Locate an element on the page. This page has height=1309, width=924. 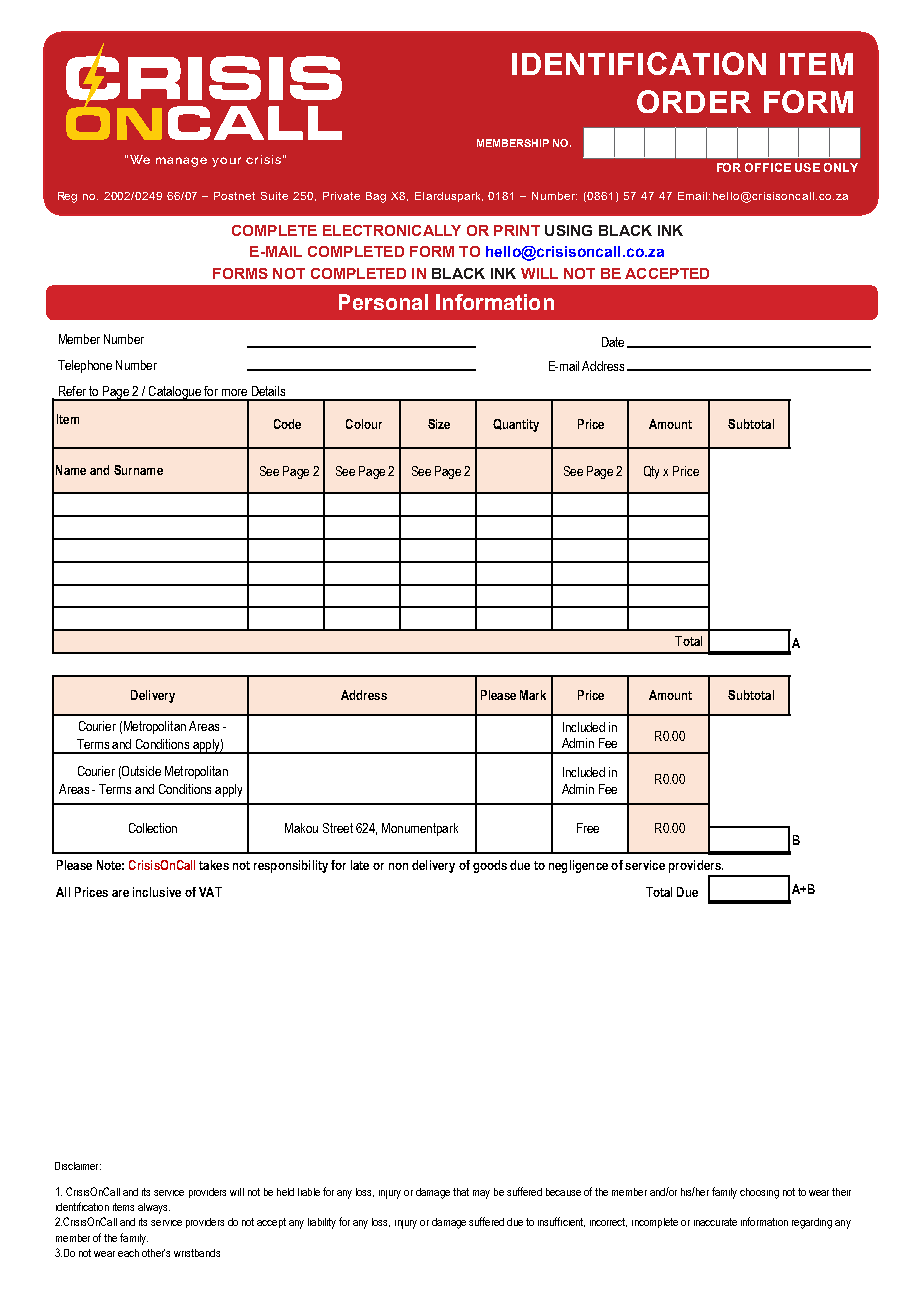
Free is located at coordinates (588, 828).
